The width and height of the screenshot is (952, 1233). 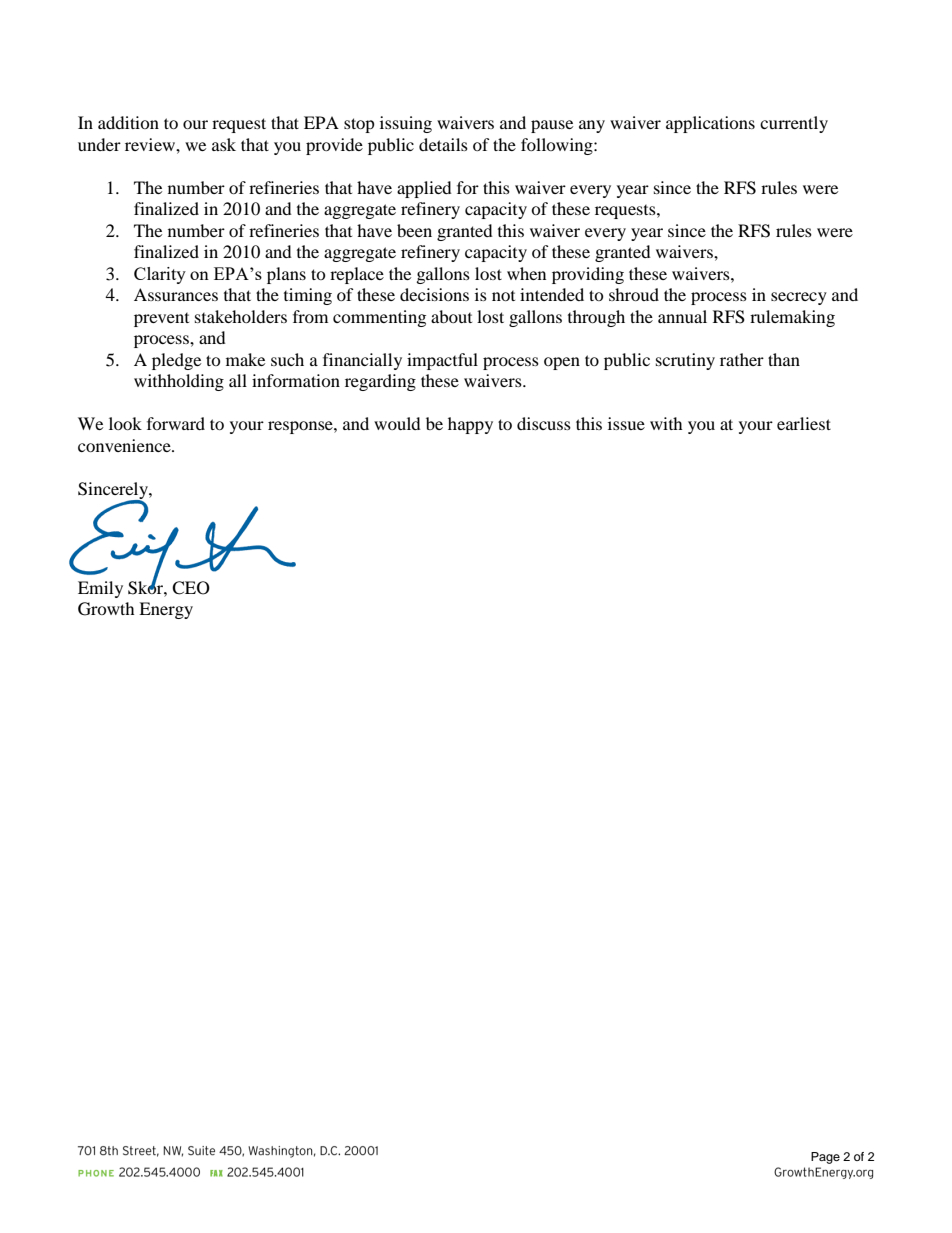 What do you see at coordinates (470, 425) in the screenshot?
I see `happy` at bounding box center [470, 425].
